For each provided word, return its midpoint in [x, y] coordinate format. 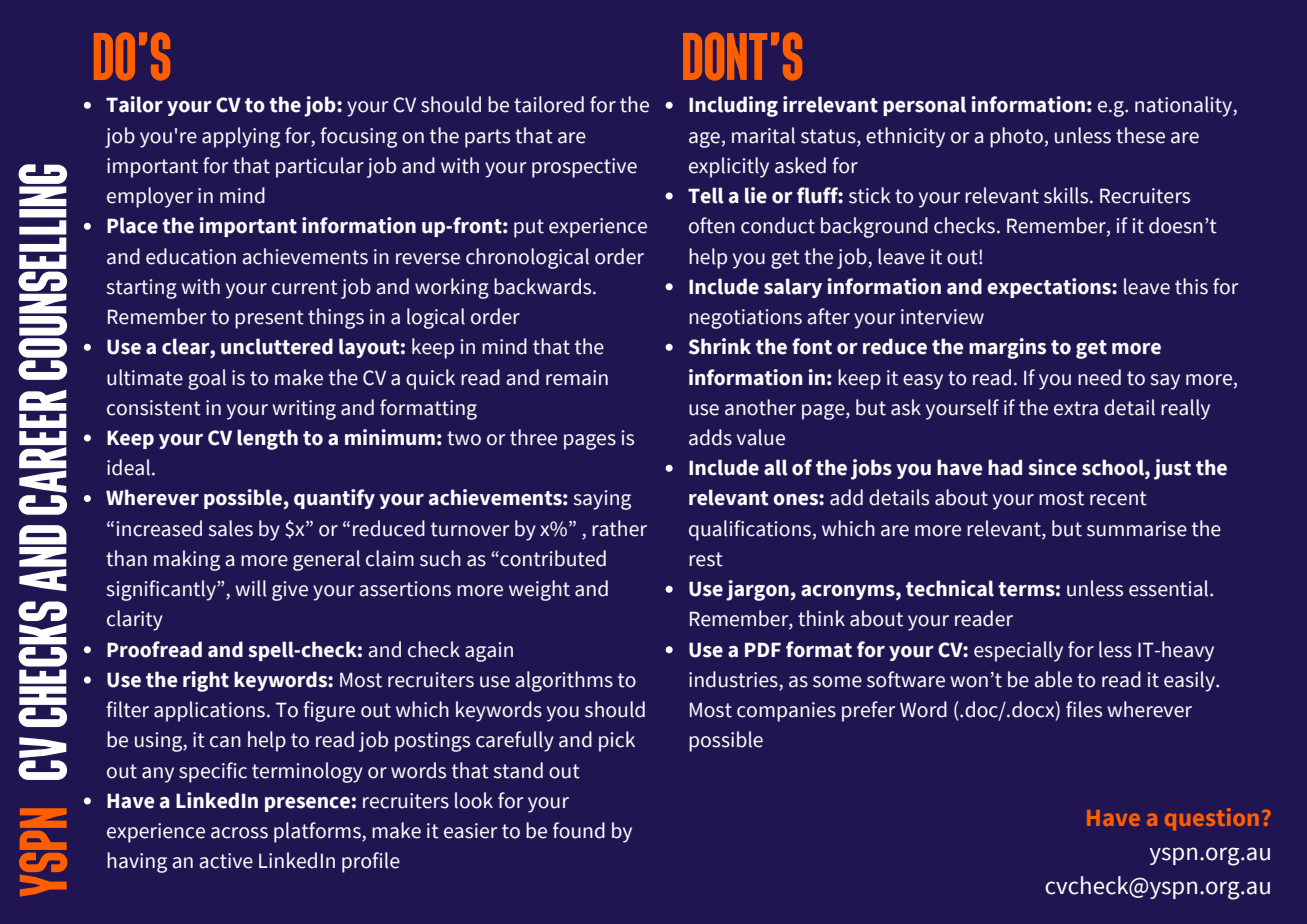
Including [733, 106]
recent [1118, 498]
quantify [334, 499]
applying [241, 137]
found [579, 830]
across [239, 833]
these [1140, 135]
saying [602, 500]
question [1212, 819]
